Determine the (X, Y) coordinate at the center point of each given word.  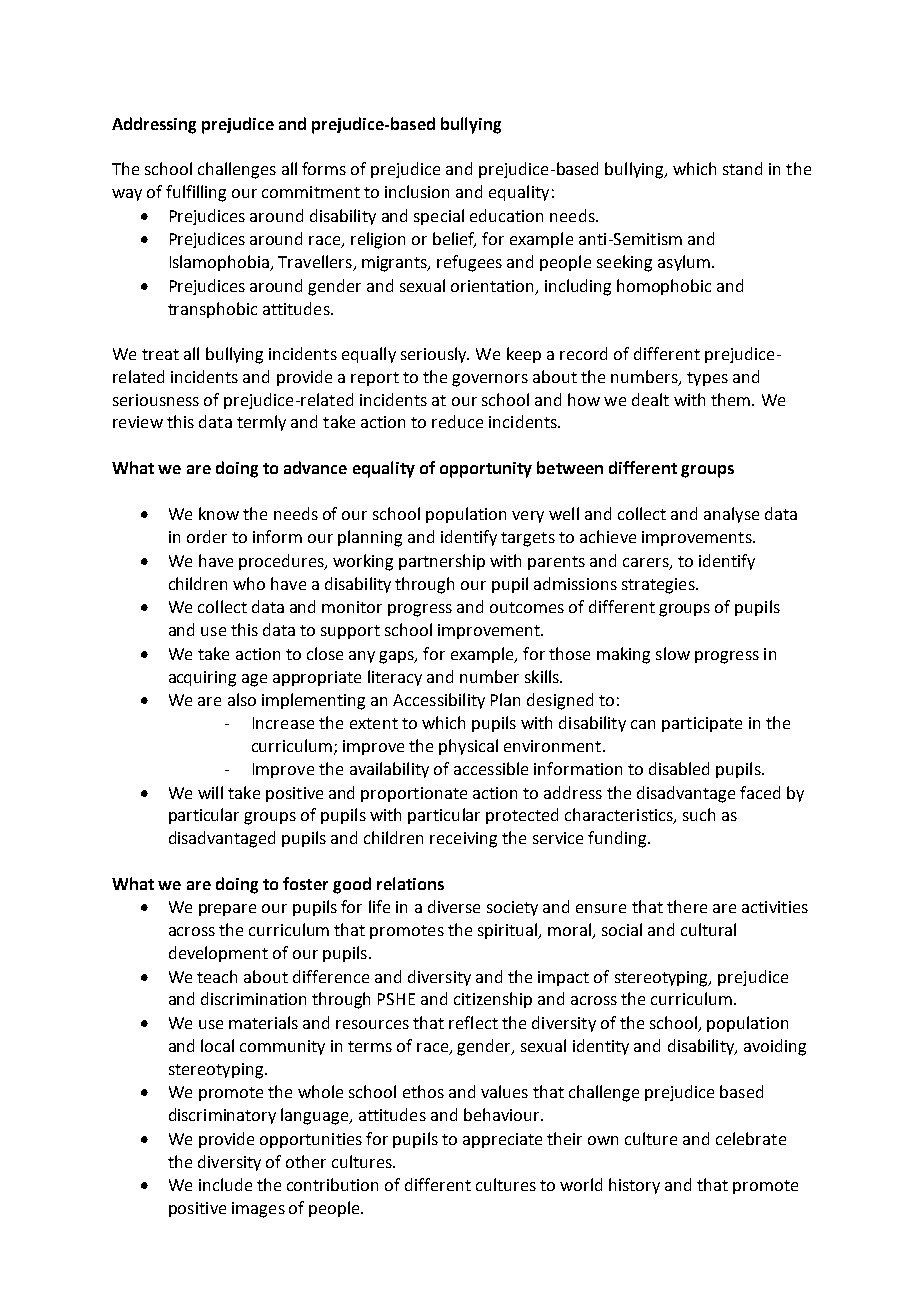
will (210, 792)
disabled (679, 768)
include (225, 1184)
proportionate (414, 794)
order (207, 536)
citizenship (493, 1000)
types (707, 379)
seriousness (156, 400)
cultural (708, 929)
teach (217, 976)
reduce (457, 421)
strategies (659, 586)
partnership (442, 562)
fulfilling (196, 193)
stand (742, 168)
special (439, 217)
